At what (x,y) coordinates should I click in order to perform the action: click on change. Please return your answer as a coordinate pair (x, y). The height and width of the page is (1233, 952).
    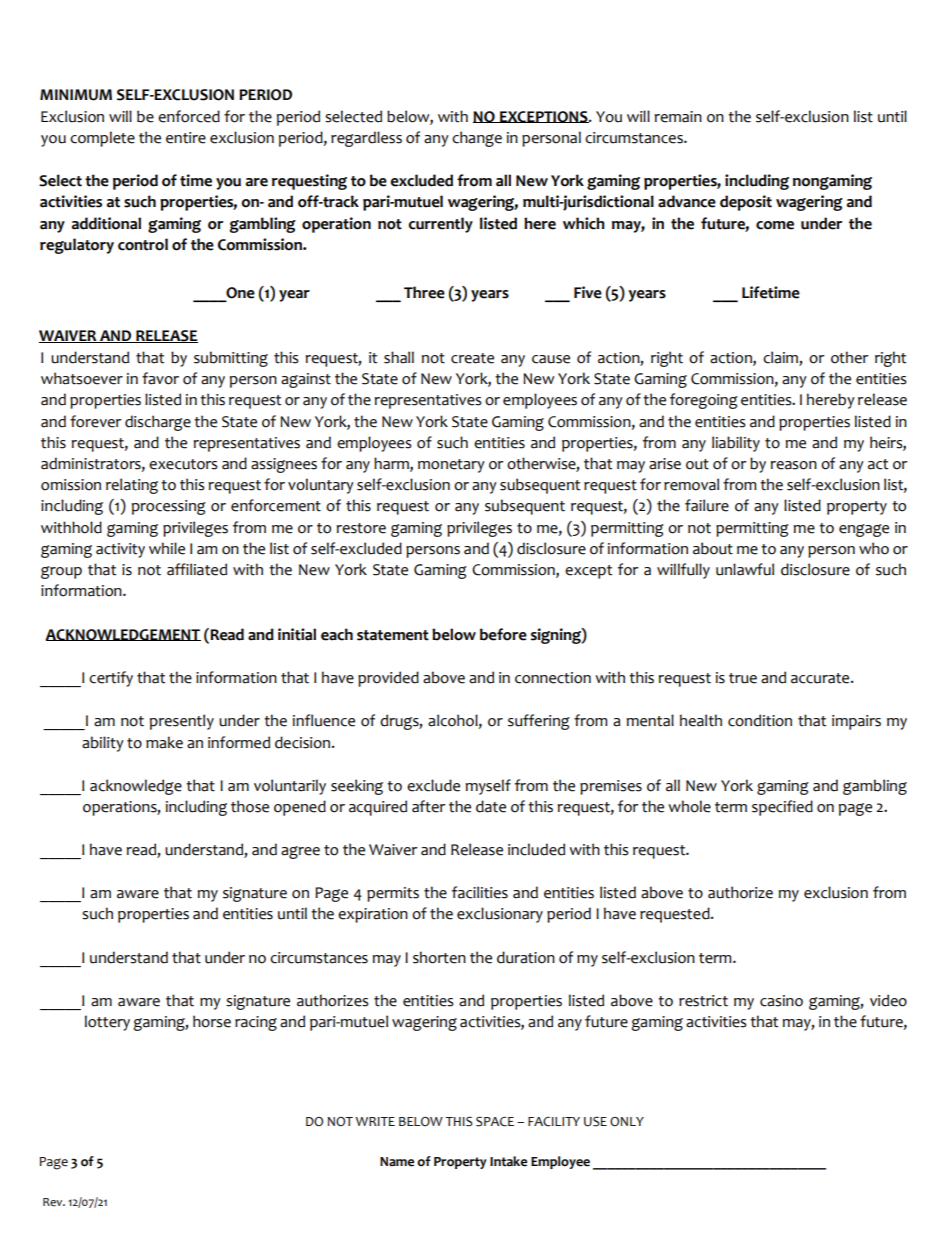
    Looking at the image, I should click on (477, 139).
